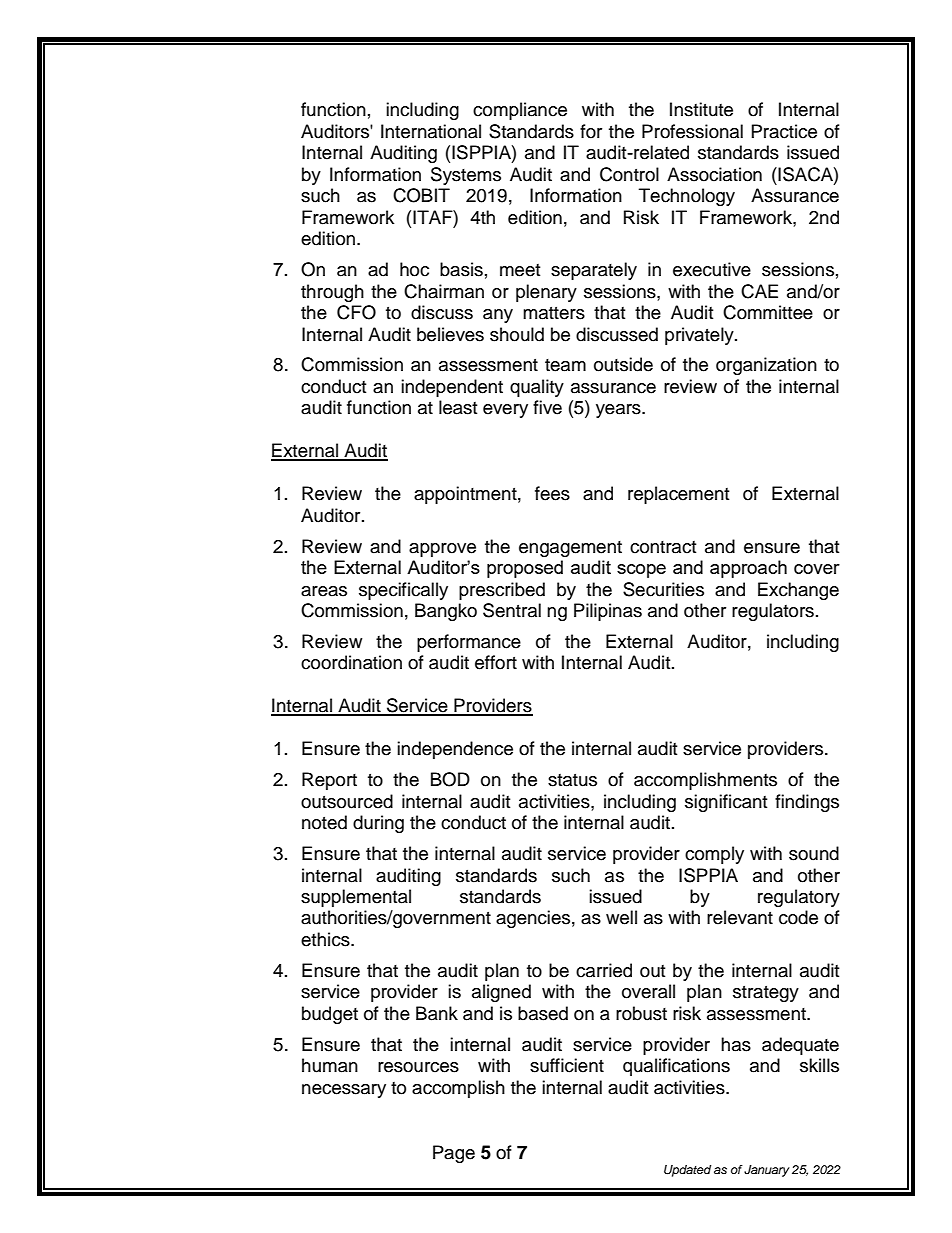  What do you see at coordinates (520, 111) in the screenshot?
I see `compliance` at bounding box center [520, 111].
